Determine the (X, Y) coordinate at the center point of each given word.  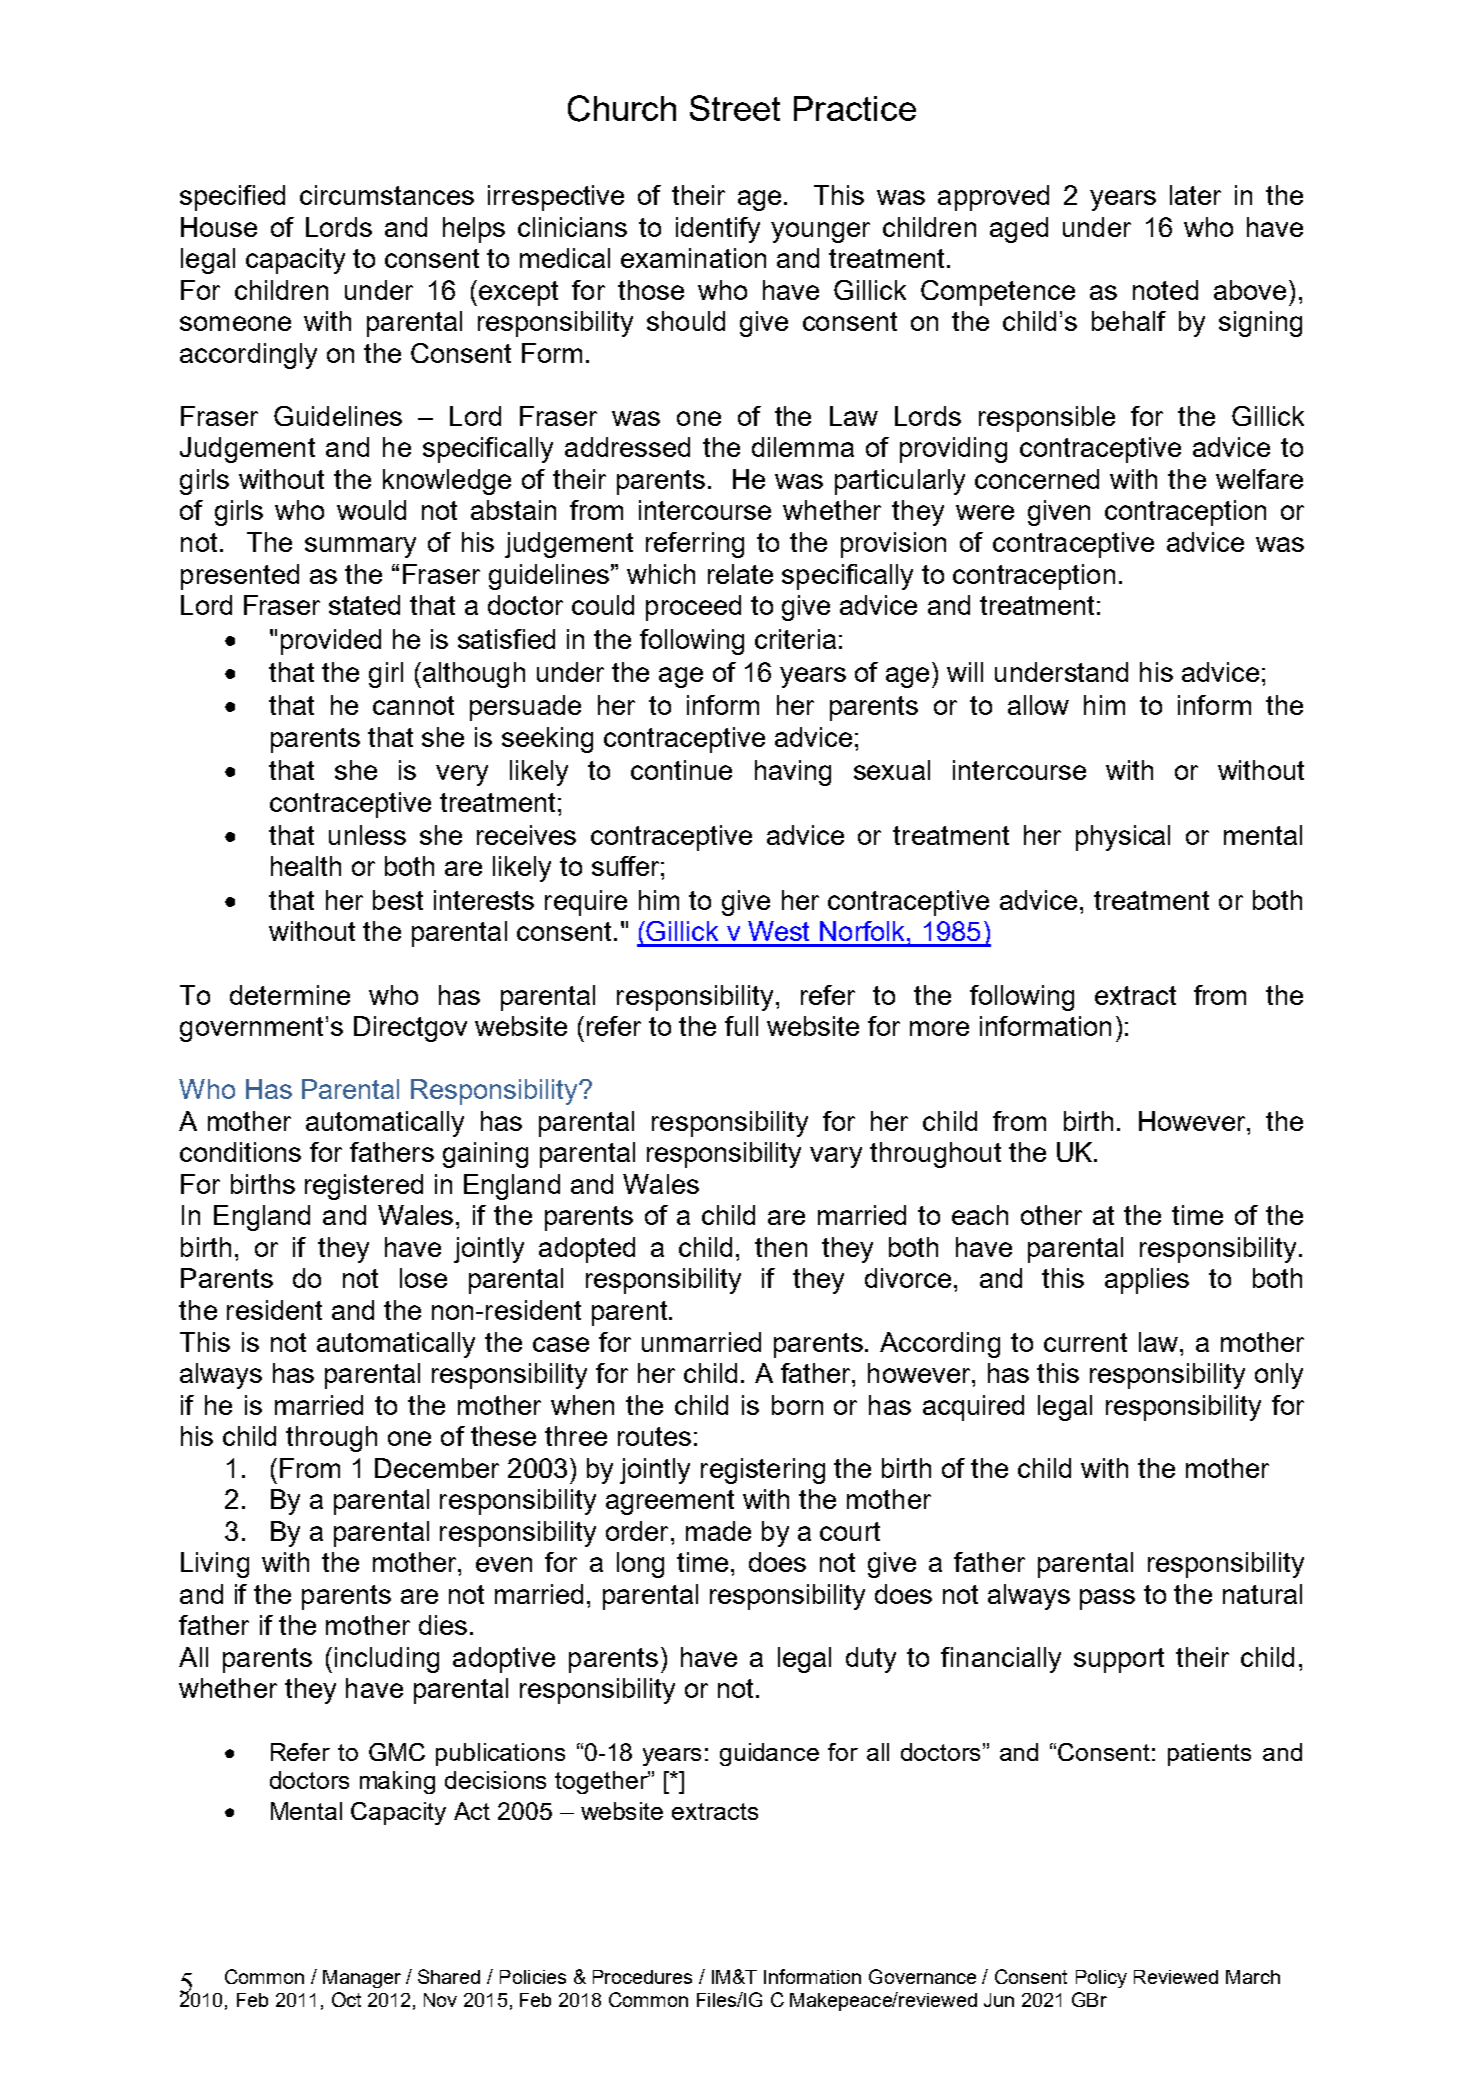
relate (740, 574)
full (741, 1026)
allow (1038, 705)
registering (763, 1471)
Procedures (642, 1977)
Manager (362, 1979)
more (939, 1028)
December (437, 1468)
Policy (1101, 1979)
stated (364, 605)
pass (1107, 1599)
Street (735, 108)
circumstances (387, 195)
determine (290, 995)
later (1195, 195)
